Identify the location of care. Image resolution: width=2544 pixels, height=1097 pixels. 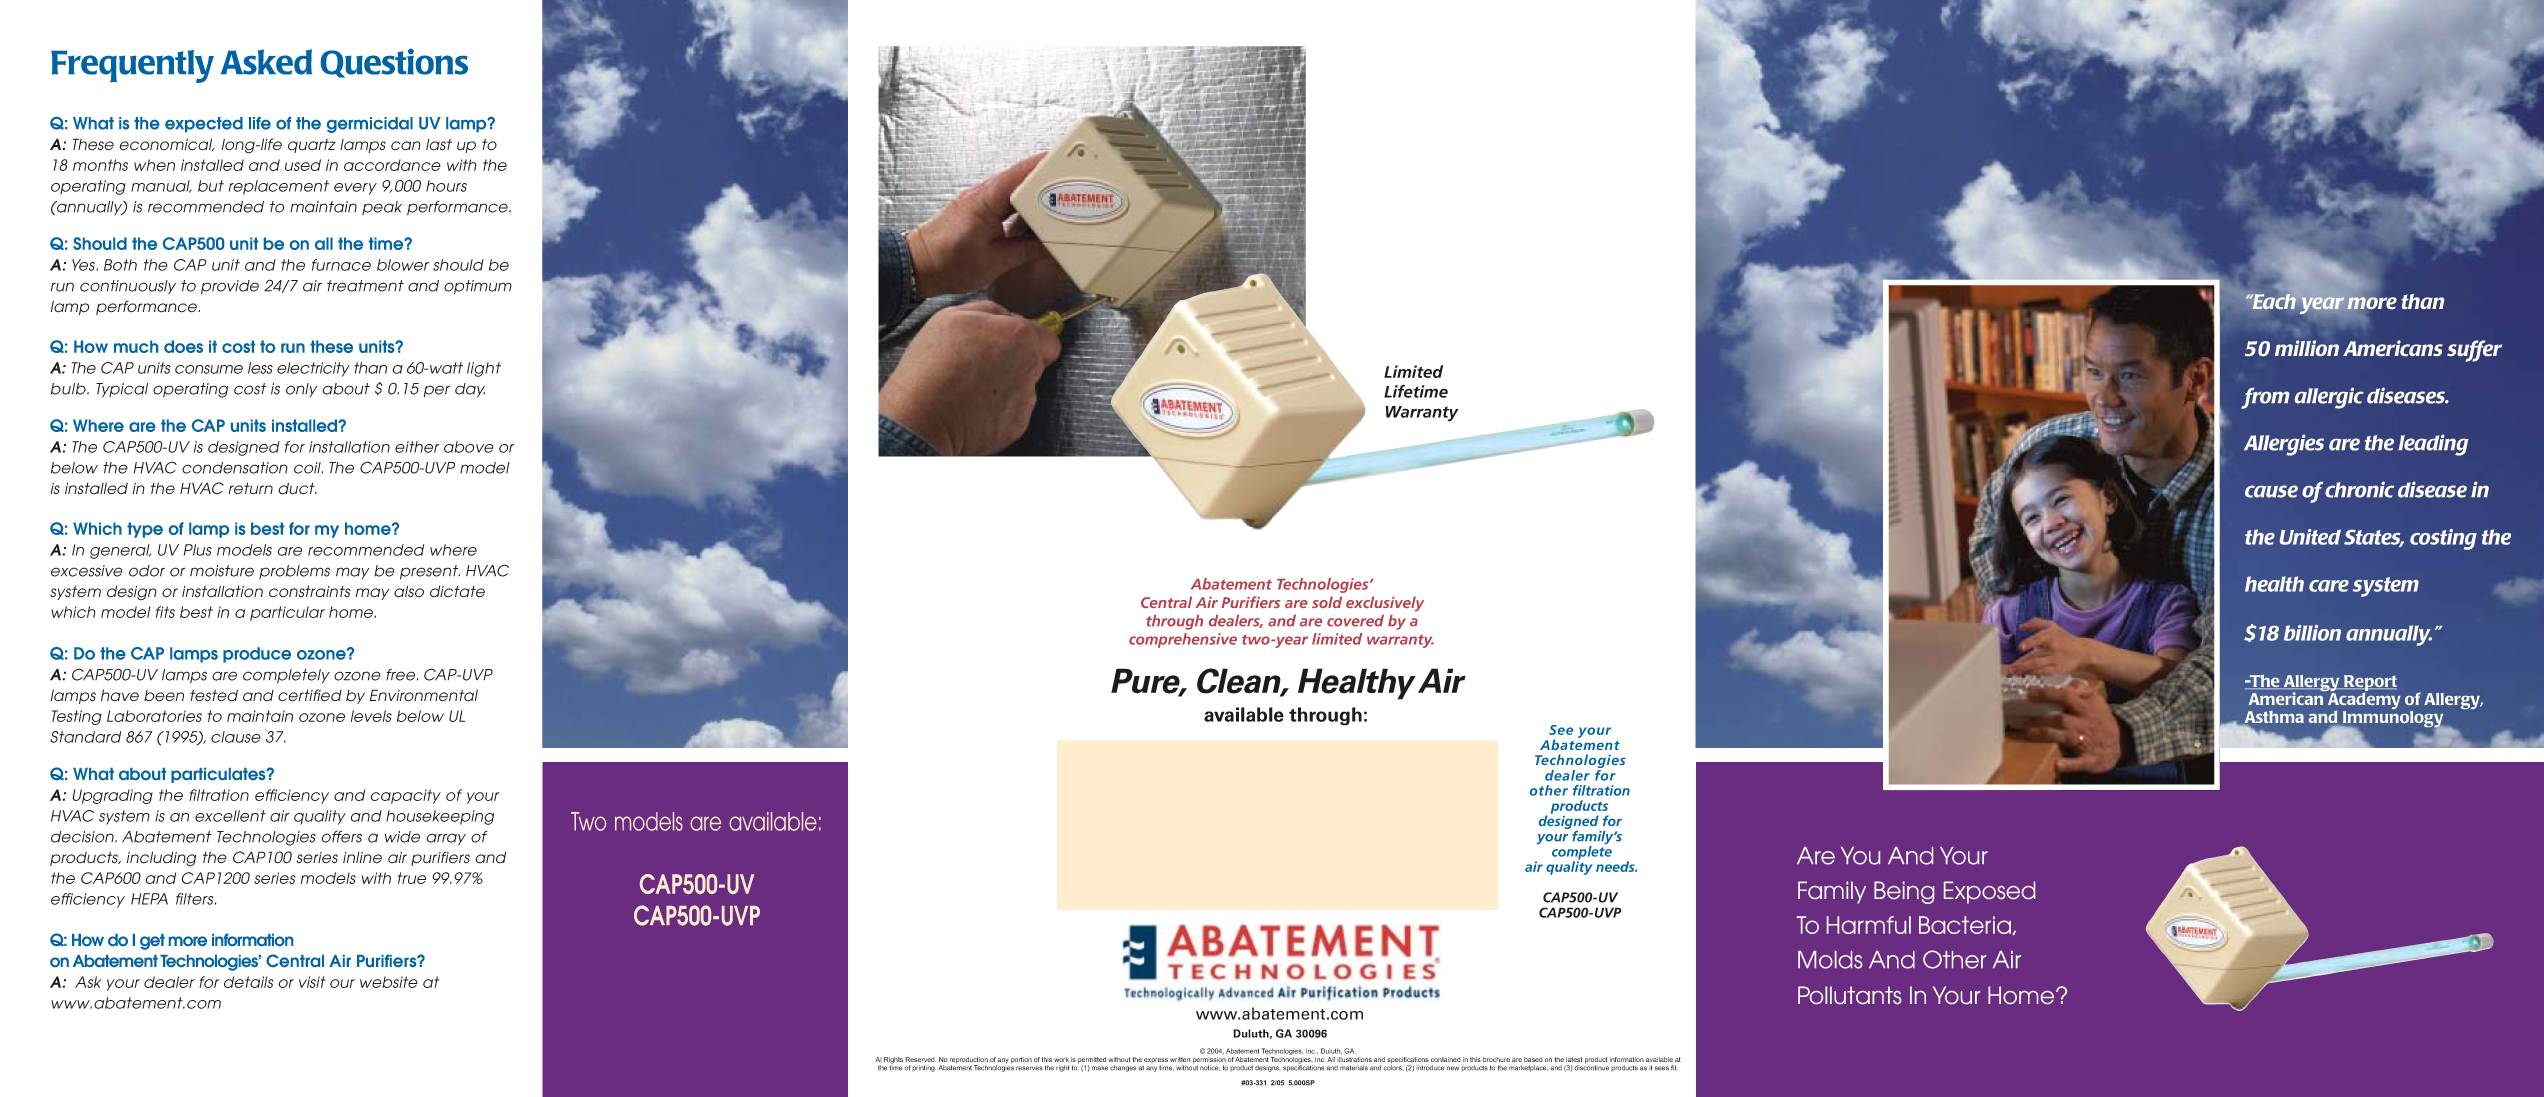
(2329, 586).
